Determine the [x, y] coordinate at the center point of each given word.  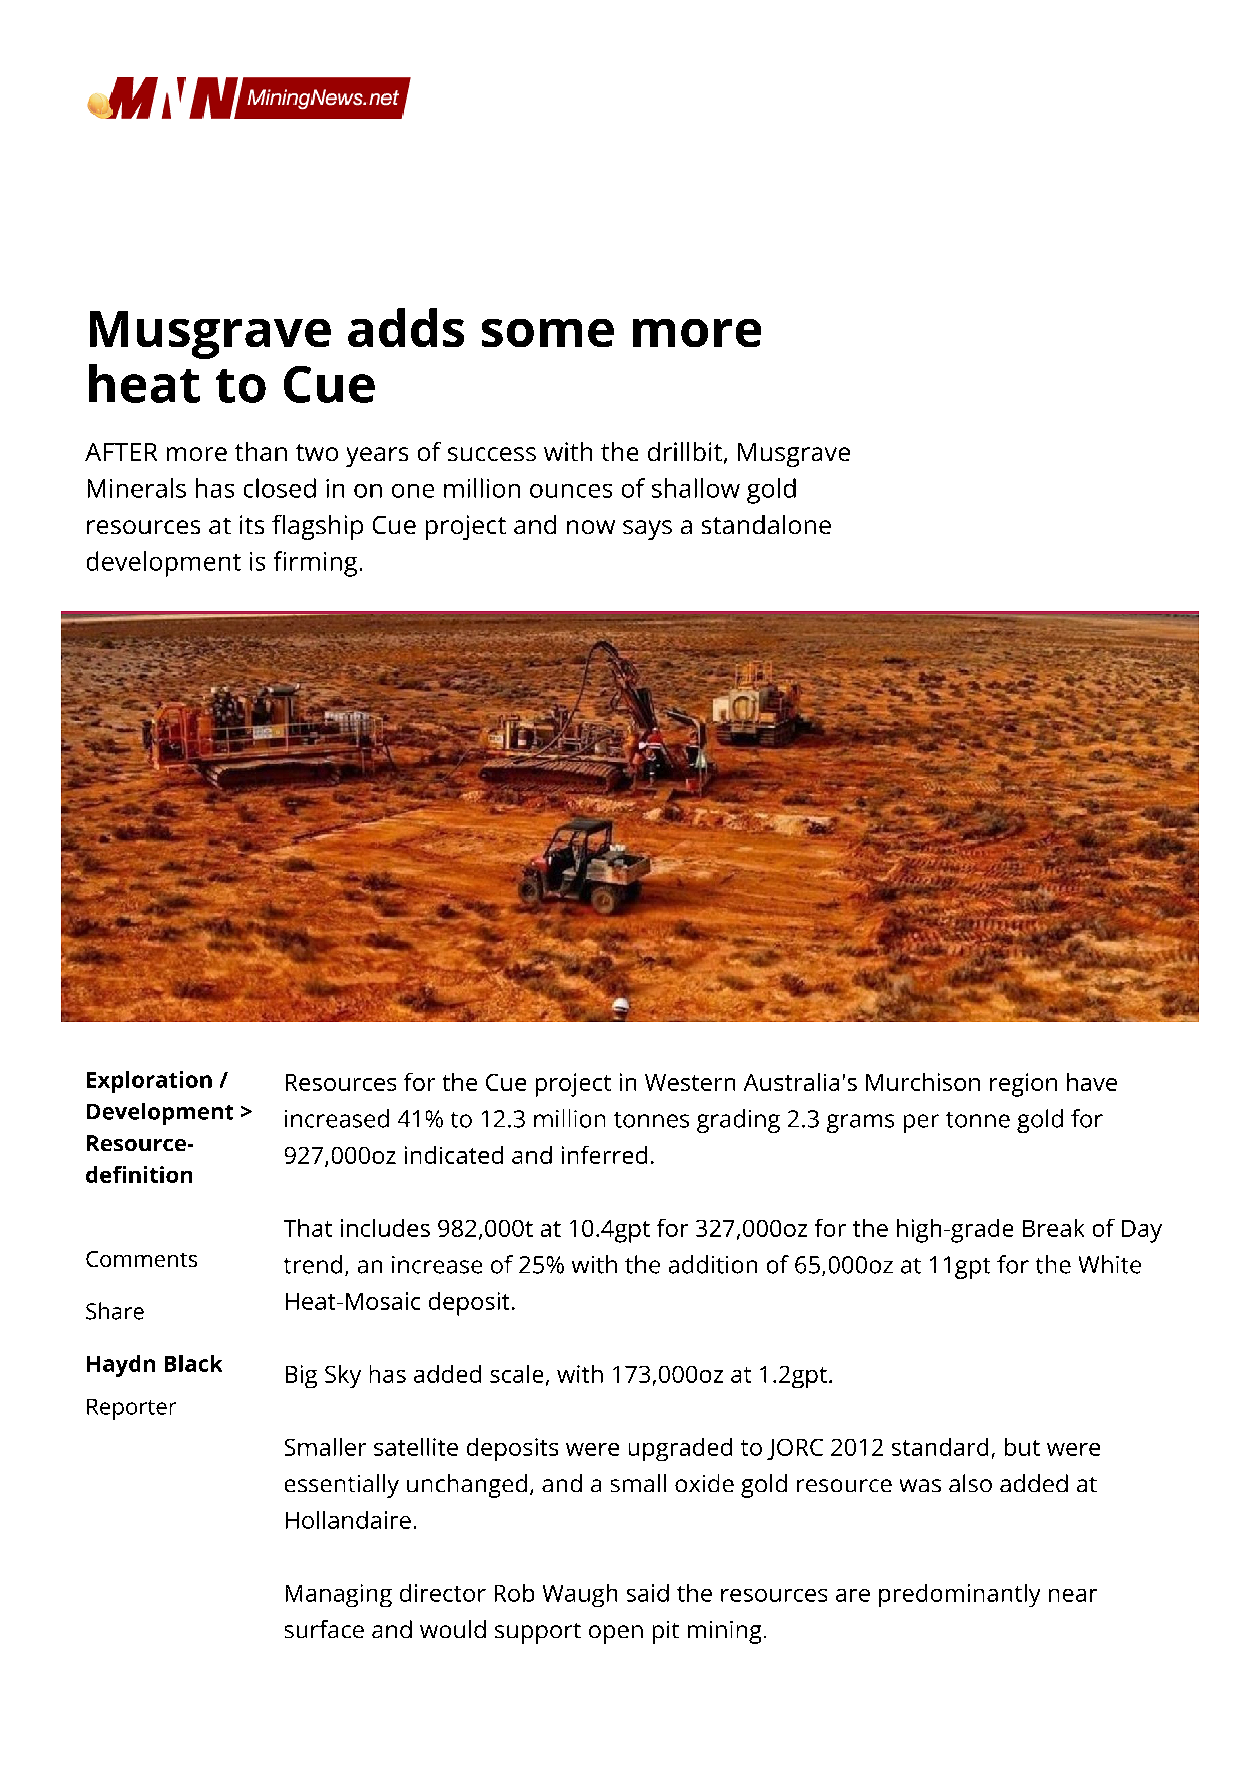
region [1023, 1085]
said [648, 1593]
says [647, 530]
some [548, 333]
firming [315, 564]
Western [690, 1082]
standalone [766, 524]
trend [313, 1264]
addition [713, 1264]
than [261, 451]
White [1110, 1264]
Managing [339, 1595]
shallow [696, 488]
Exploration [149, 1082]
